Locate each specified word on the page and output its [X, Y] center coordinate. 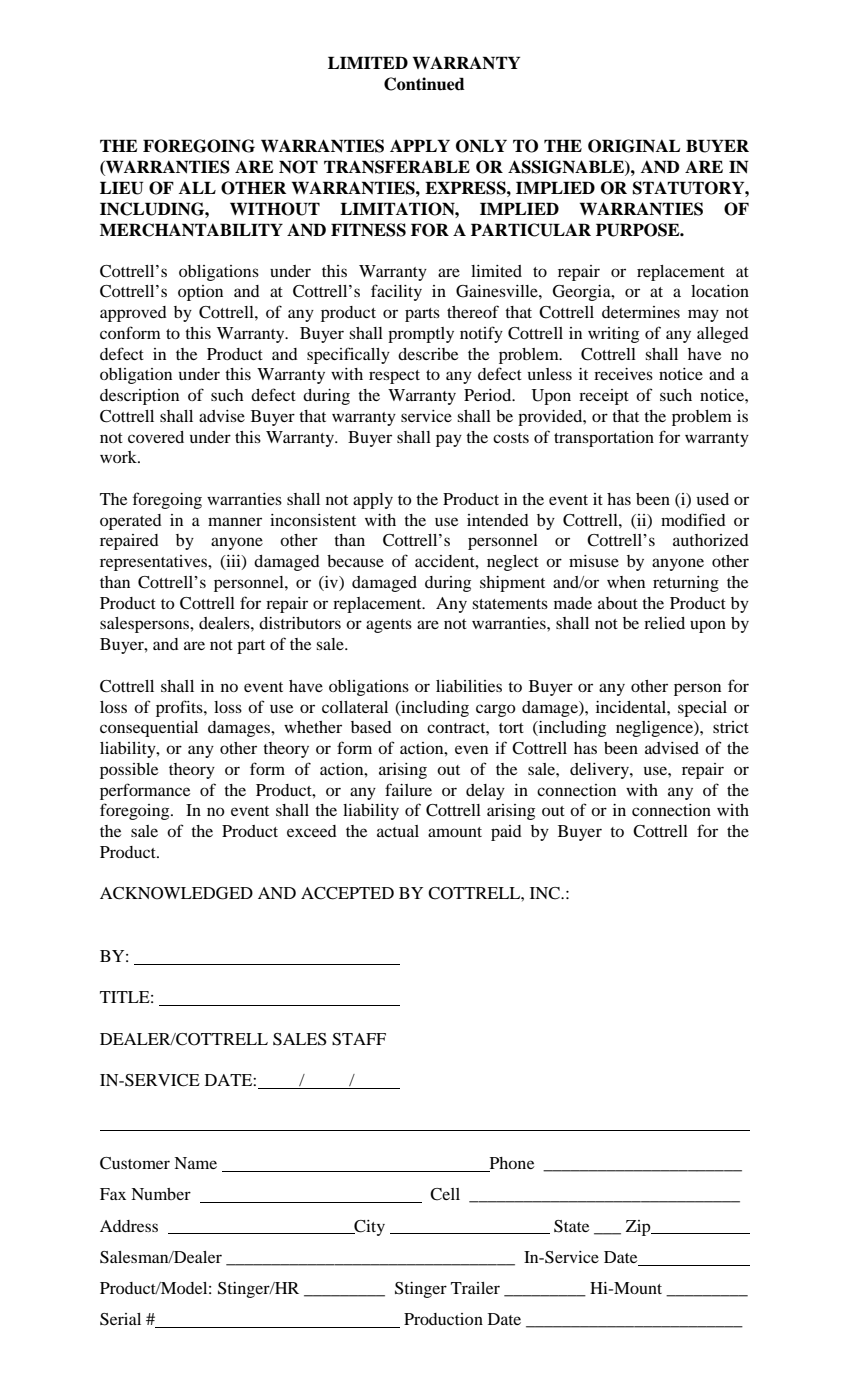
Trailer [475, 1288]
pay [449, 440]
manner [235, 521]
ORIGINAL [634, 146]
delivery [600, 771]
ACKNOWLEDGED [176, 893]
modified [693, 519]
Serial [120, 1319]
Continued [424, 84]
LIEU [121, 188]
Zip [639, 1228]
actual [398, 831]
